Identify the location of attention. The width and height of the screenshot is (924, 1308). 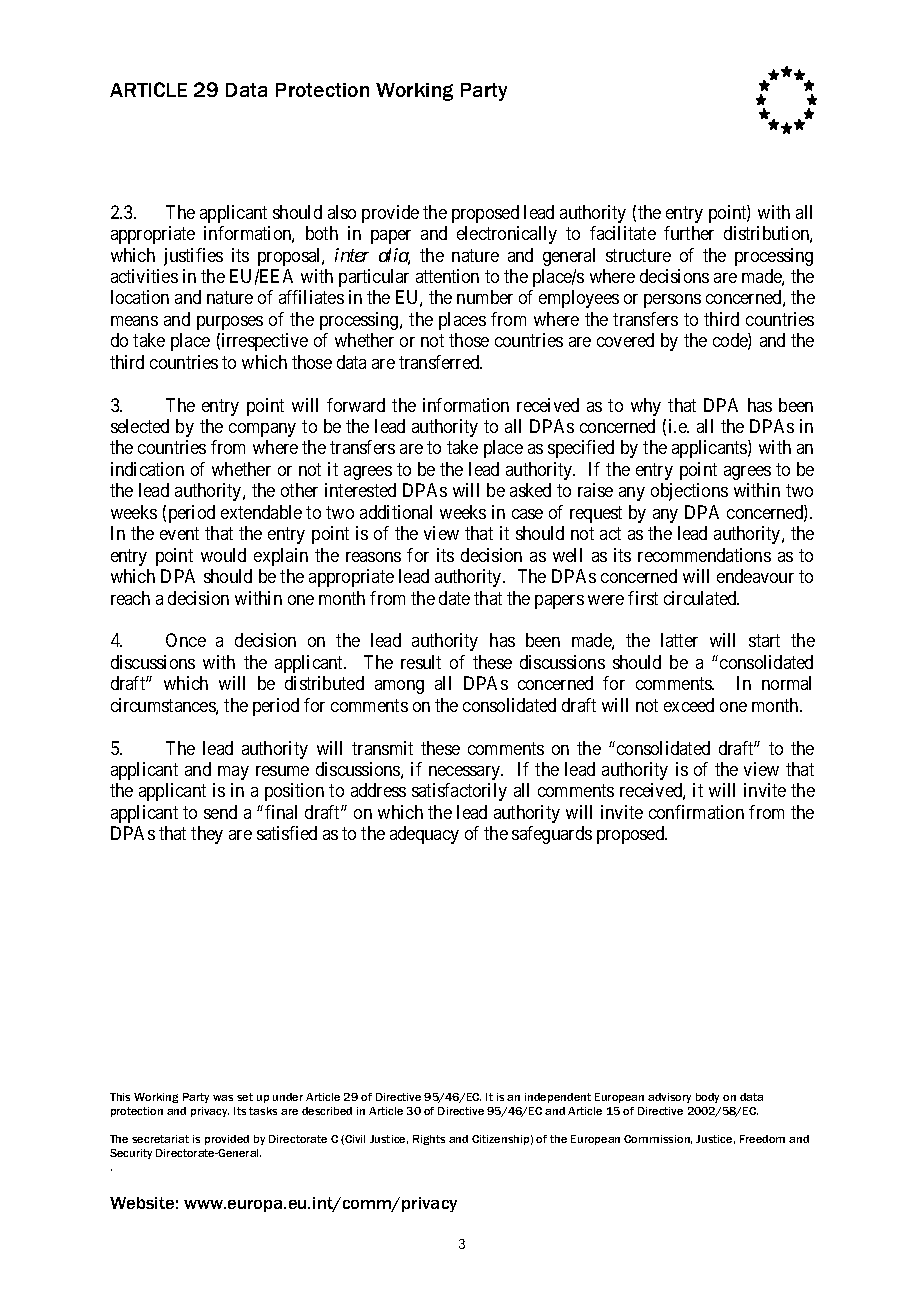
(447, 276).
